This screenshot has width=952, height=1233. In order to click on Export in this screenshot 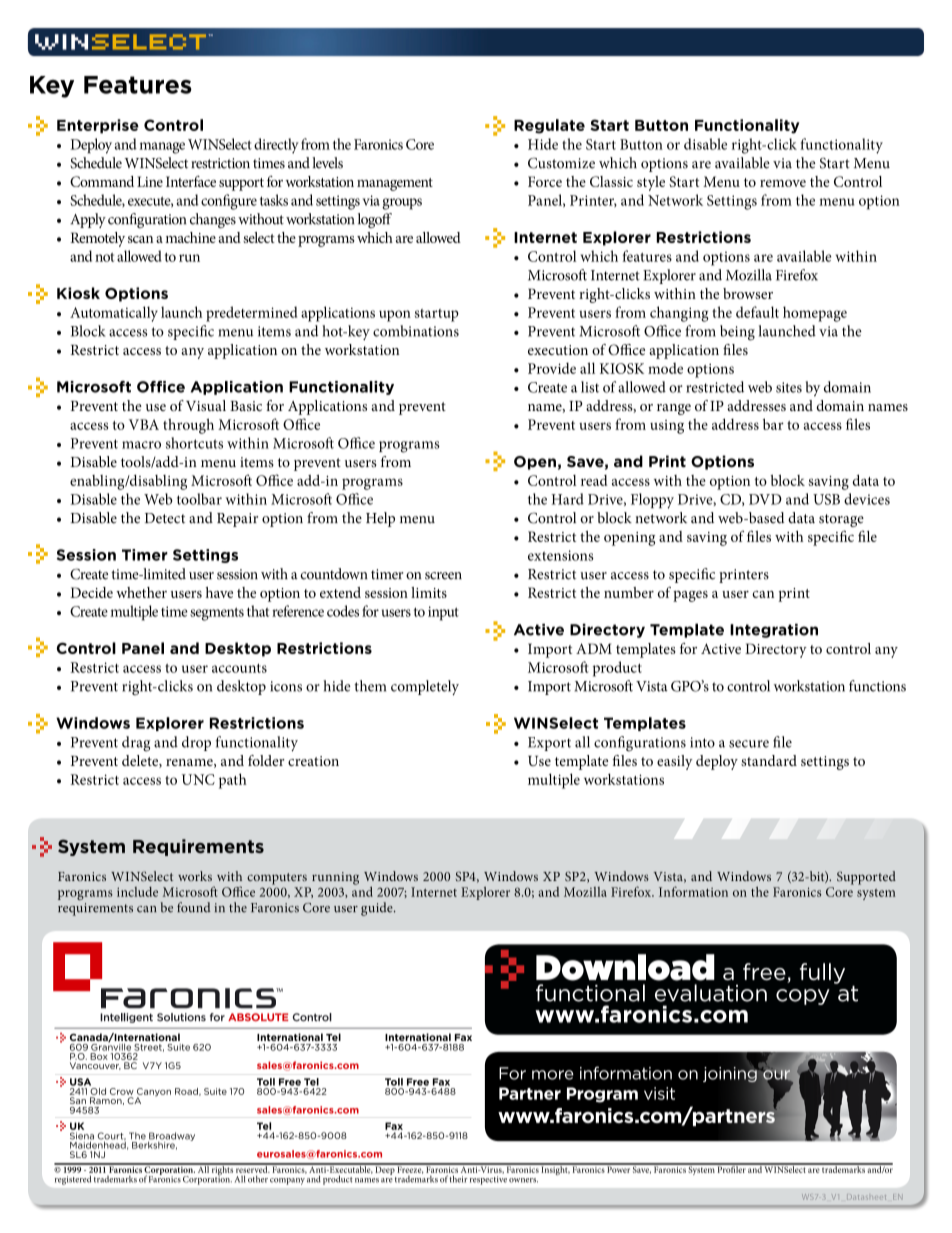, I will do `click(549, 744)`.
